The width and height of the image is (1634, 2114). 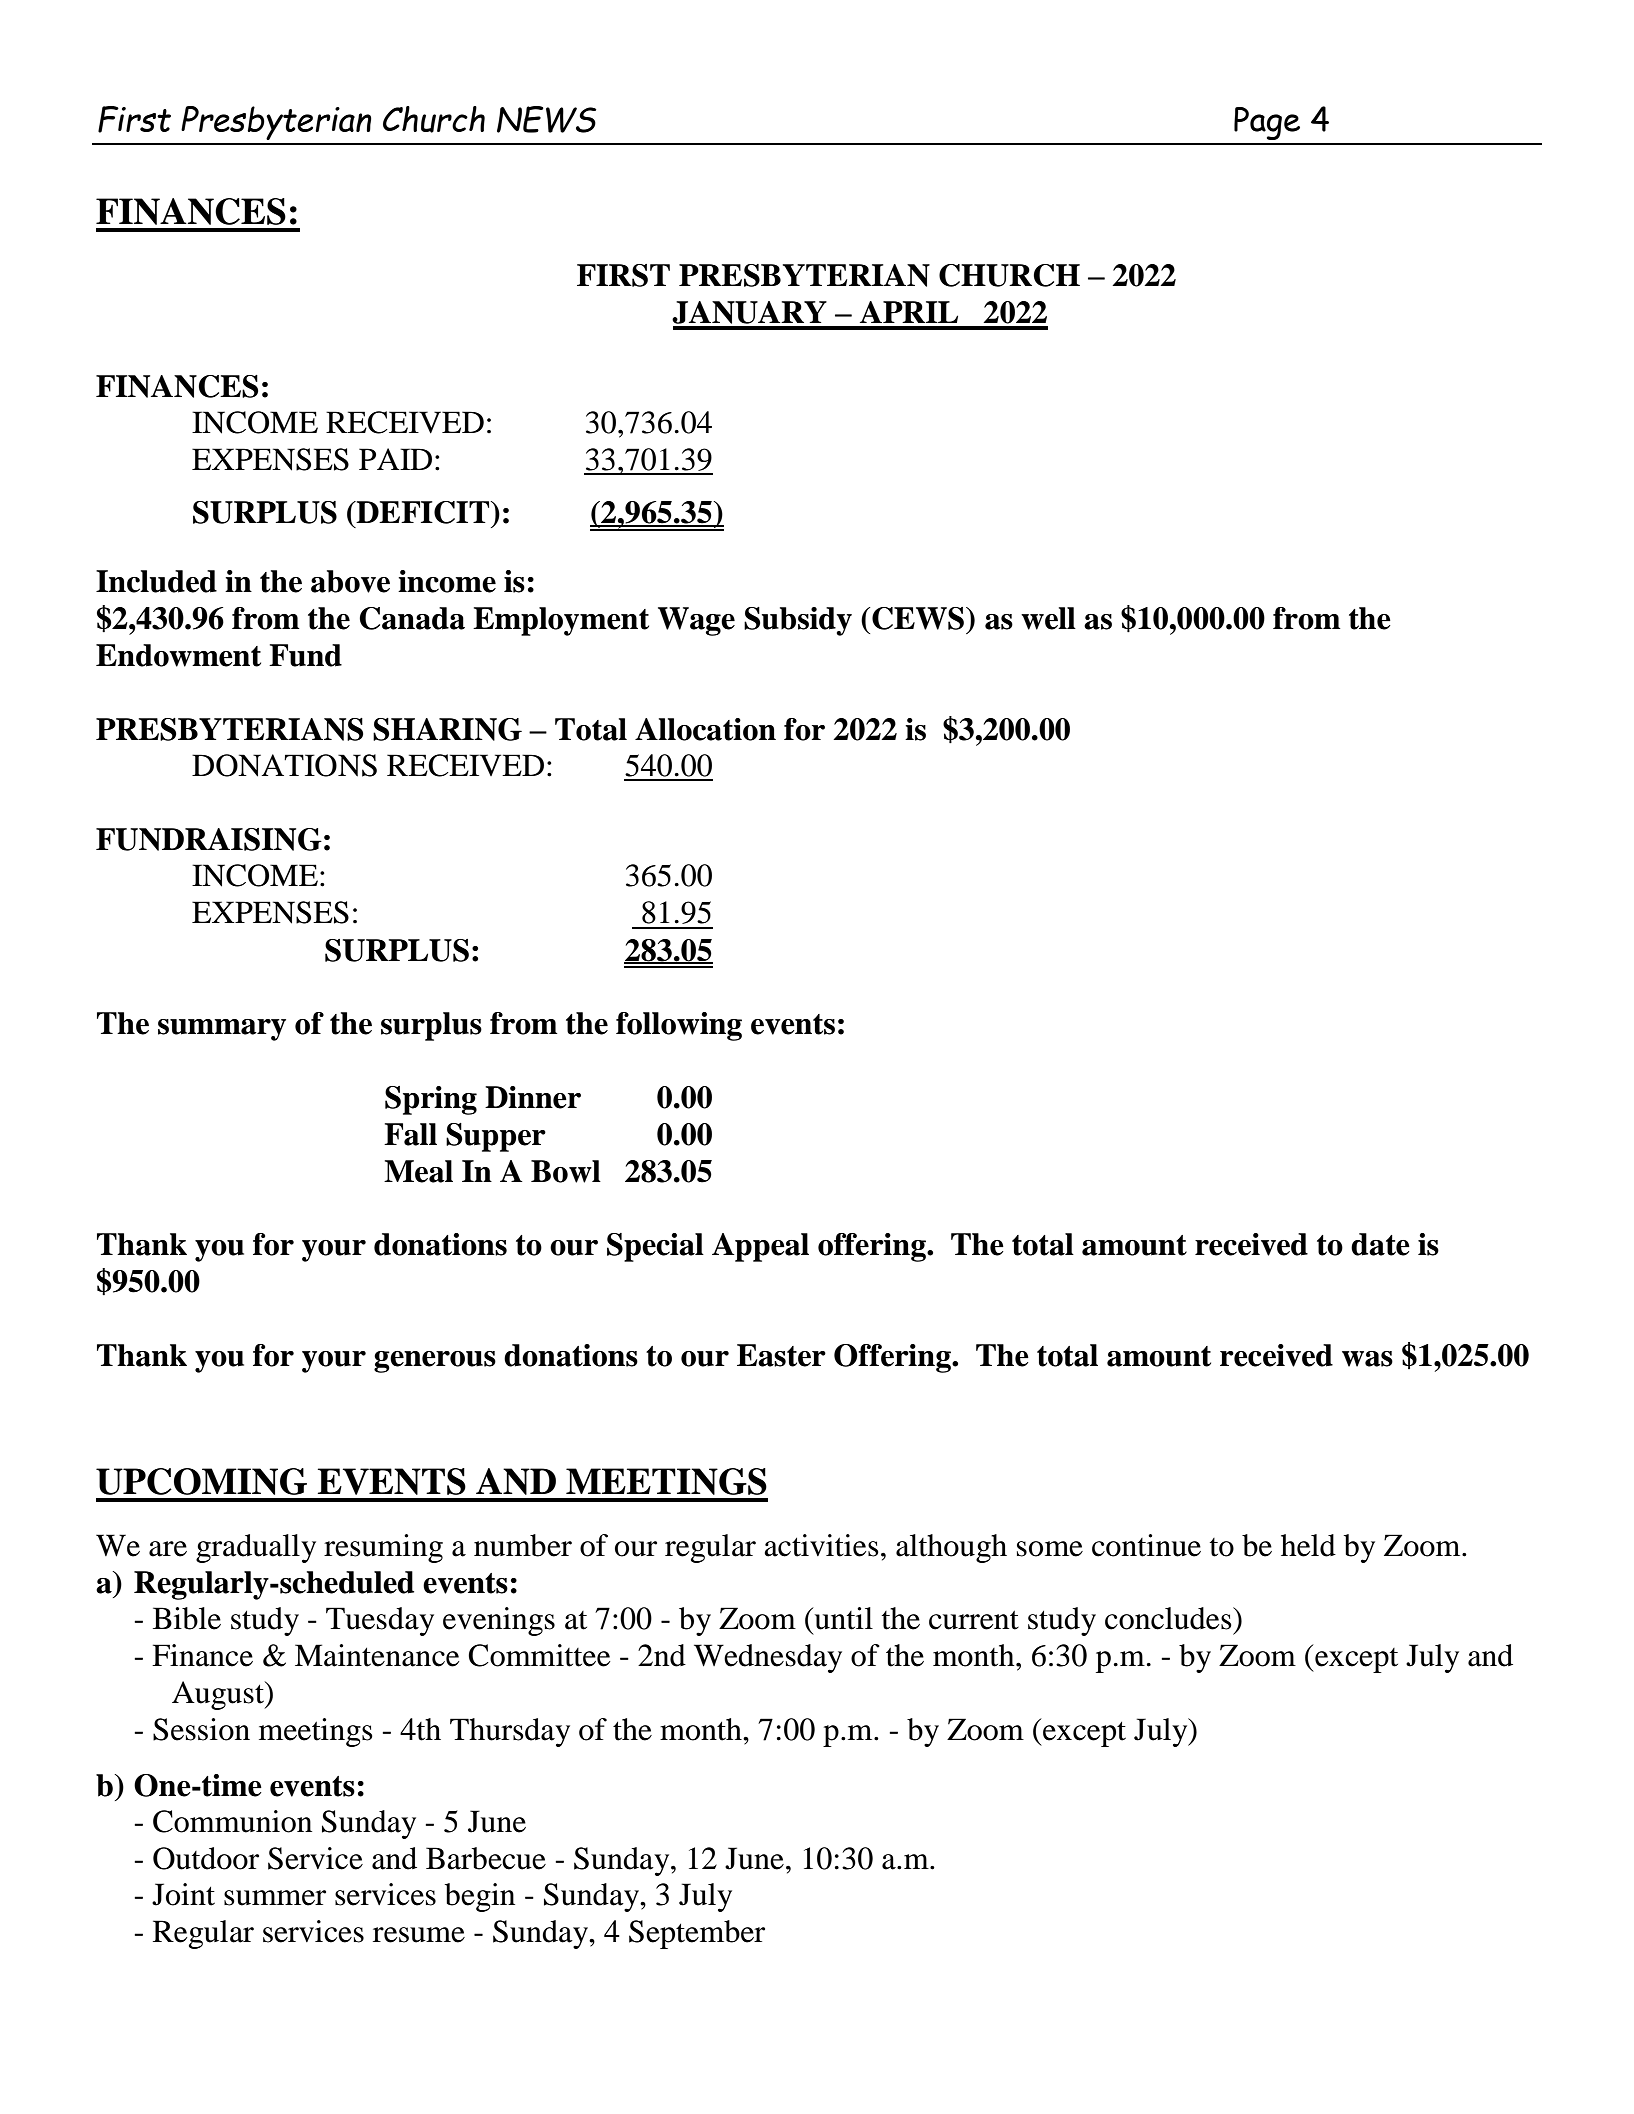 I want to click on summer, so click(x=275, y=1898).
